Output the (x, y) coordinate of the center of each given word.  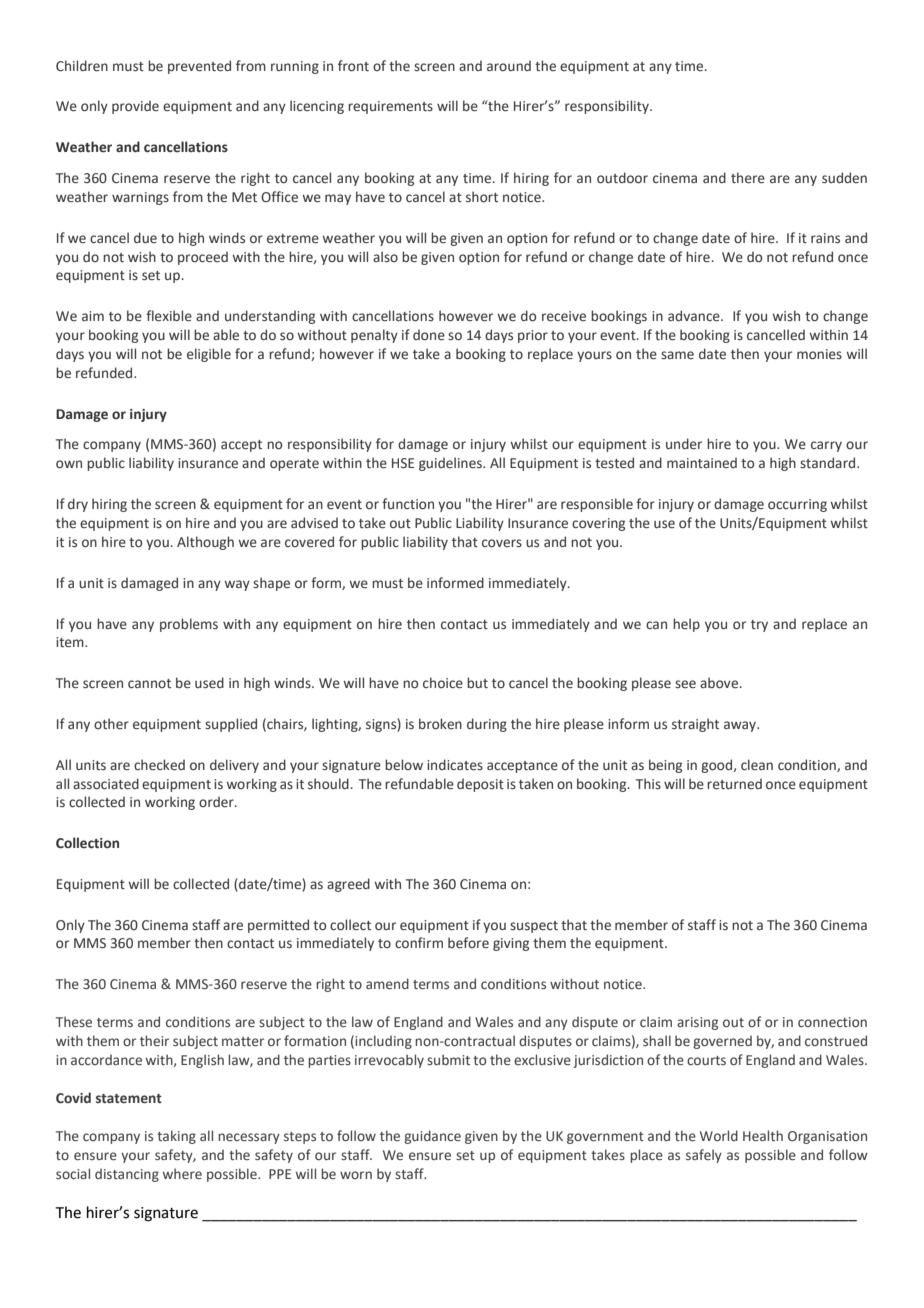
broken (440, 723)
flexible (169, 316)
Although (205, 543)
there (748, 178)
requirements (390, 107)
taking (176, 1137)
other (111, 723)
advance (695, 316)
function (408, 503)
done (429, 335)
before (468, 942)
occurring (797, 505)
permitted (278, 926)
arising (697, 1023)
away (741, 726)
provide (135, 107)
